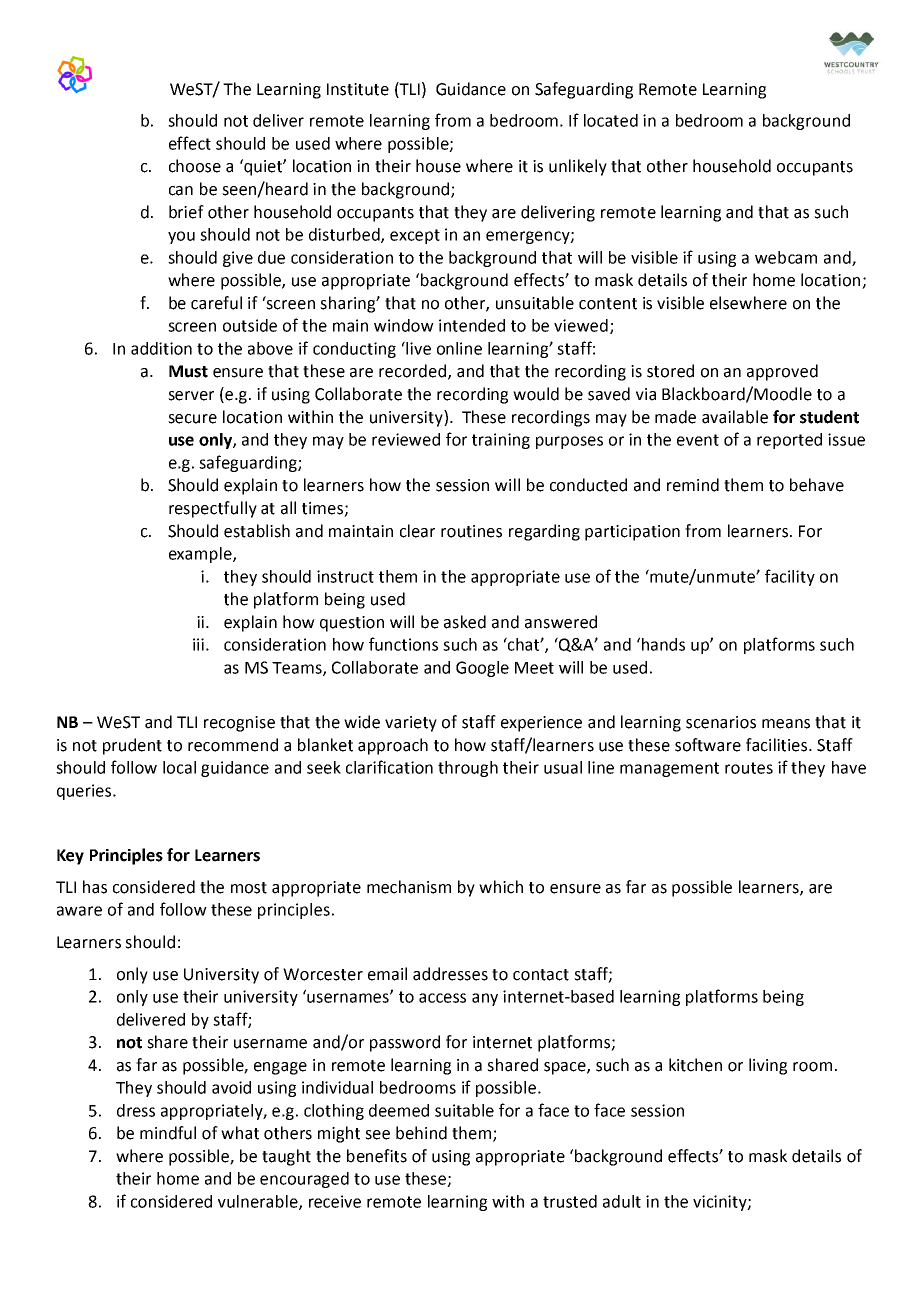 This screenshot has height=1309, width=924. I want to click on respectfully, so click(213, 509).
